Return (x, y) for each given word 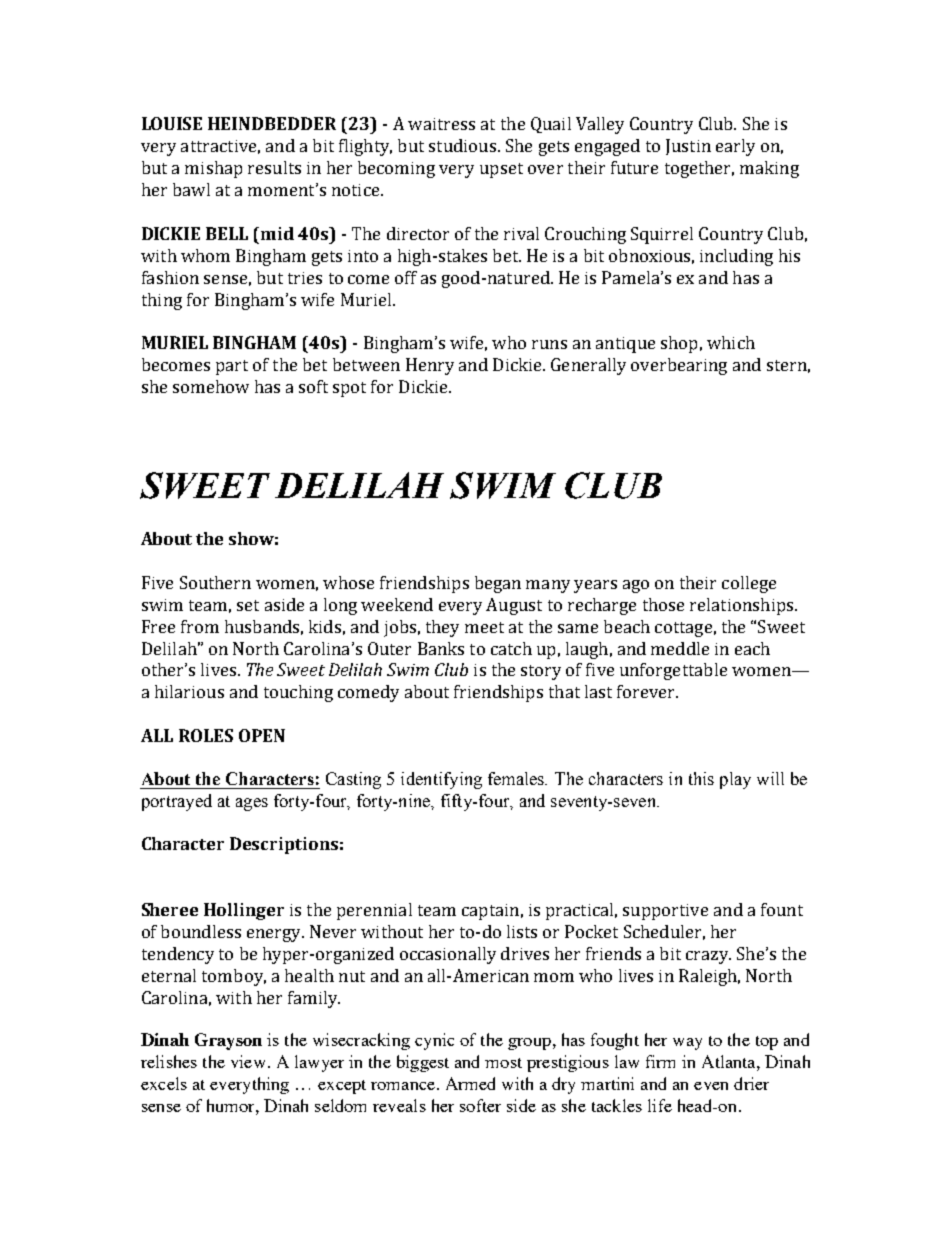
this (701, 778)
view (248, 1061)
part (232, 367)
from (200, 626)
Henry (430, 366)
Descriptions (284, 845)
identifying (441, 780)
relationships (743, 606)
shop (679, 344)
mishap (213, 169)
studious (462, 145)
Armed (470, 1083)
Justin (688, 147)
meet (484, 627)
